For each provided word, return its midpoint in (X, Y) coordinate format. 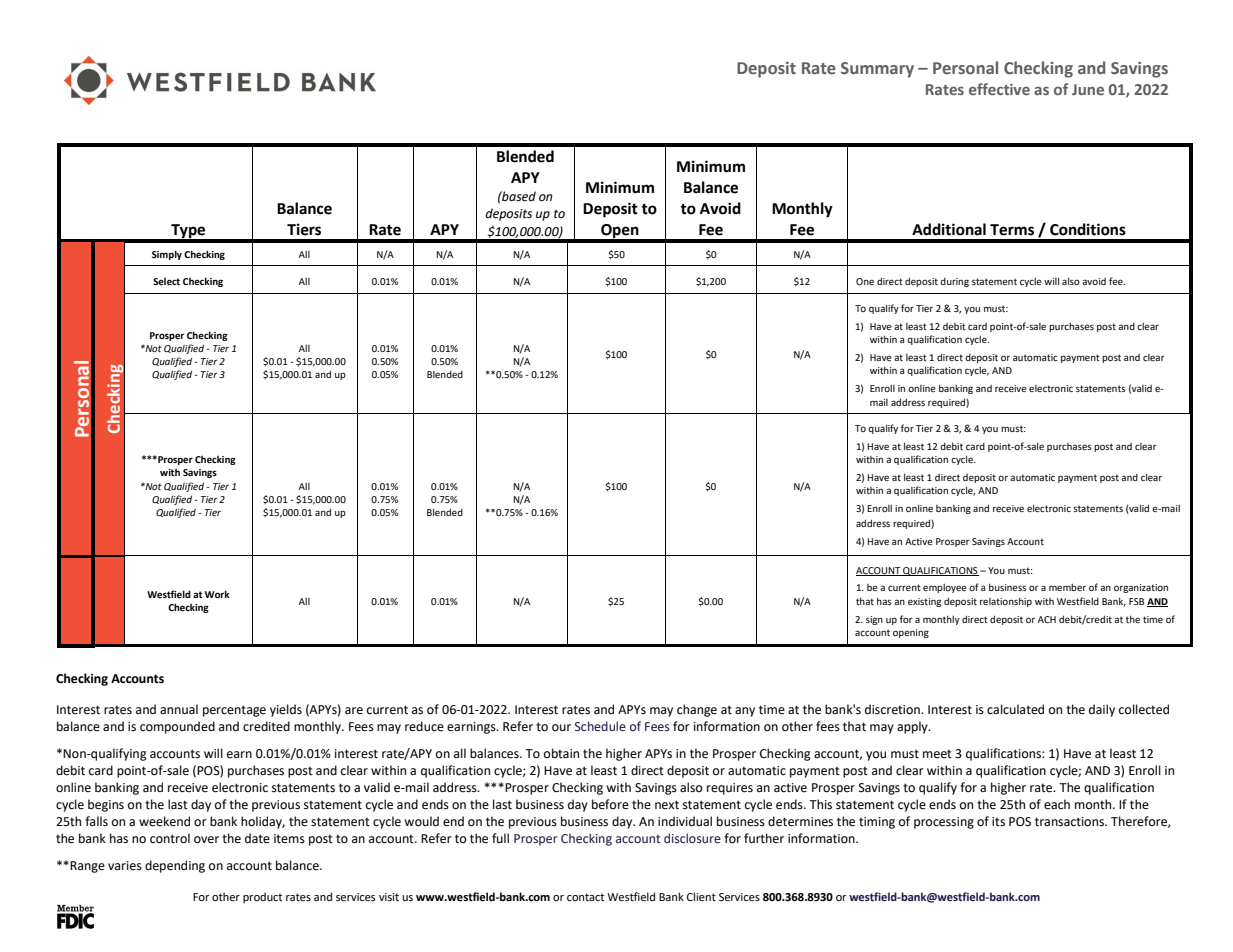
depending (175, 866)
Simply (167, 255)
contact (585, 897)
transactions (1070, 822)
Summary (877, 70)
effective (999, 89)
